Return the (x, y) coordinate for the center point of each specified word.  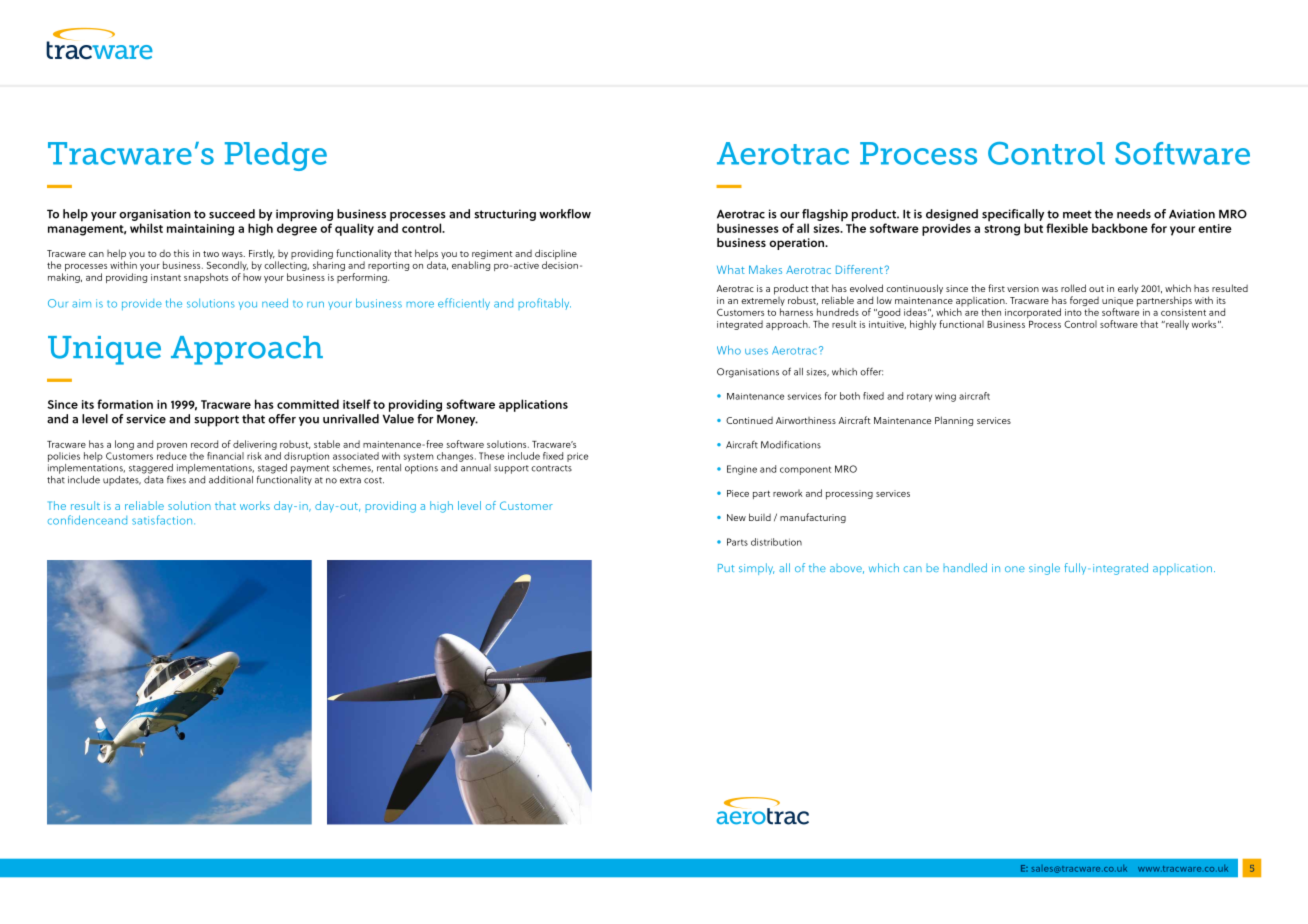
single (1044, 569)
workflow (565, 214)
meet (1077, 214)
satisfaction (163, 520)
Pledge (276, 156)
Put (726, 568)
